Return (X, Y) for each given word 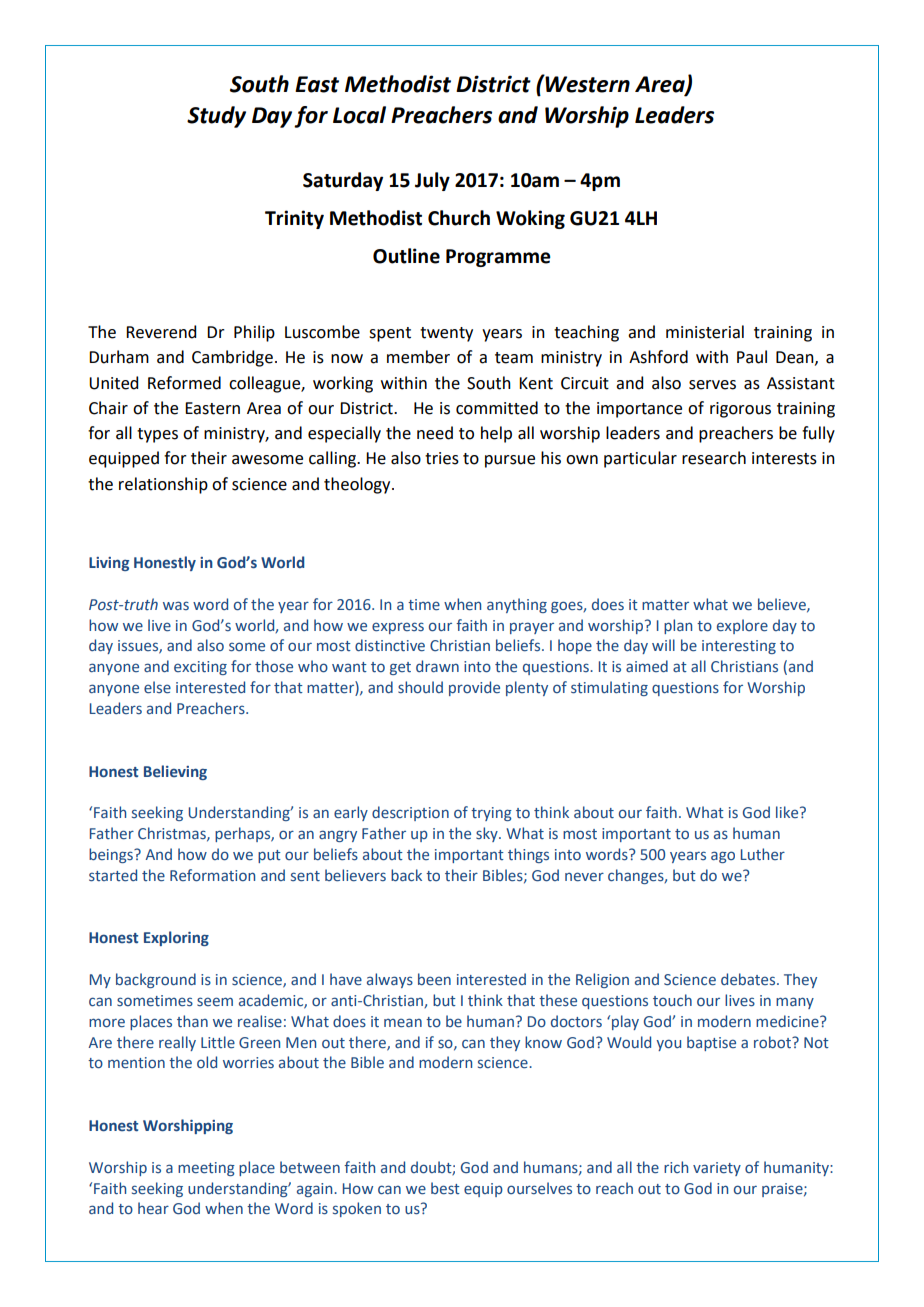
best (445, 1188)
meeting (206, 1169)
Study (216, 117)
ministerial (705, 332)
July (432, 181)
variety (717, 1169)
